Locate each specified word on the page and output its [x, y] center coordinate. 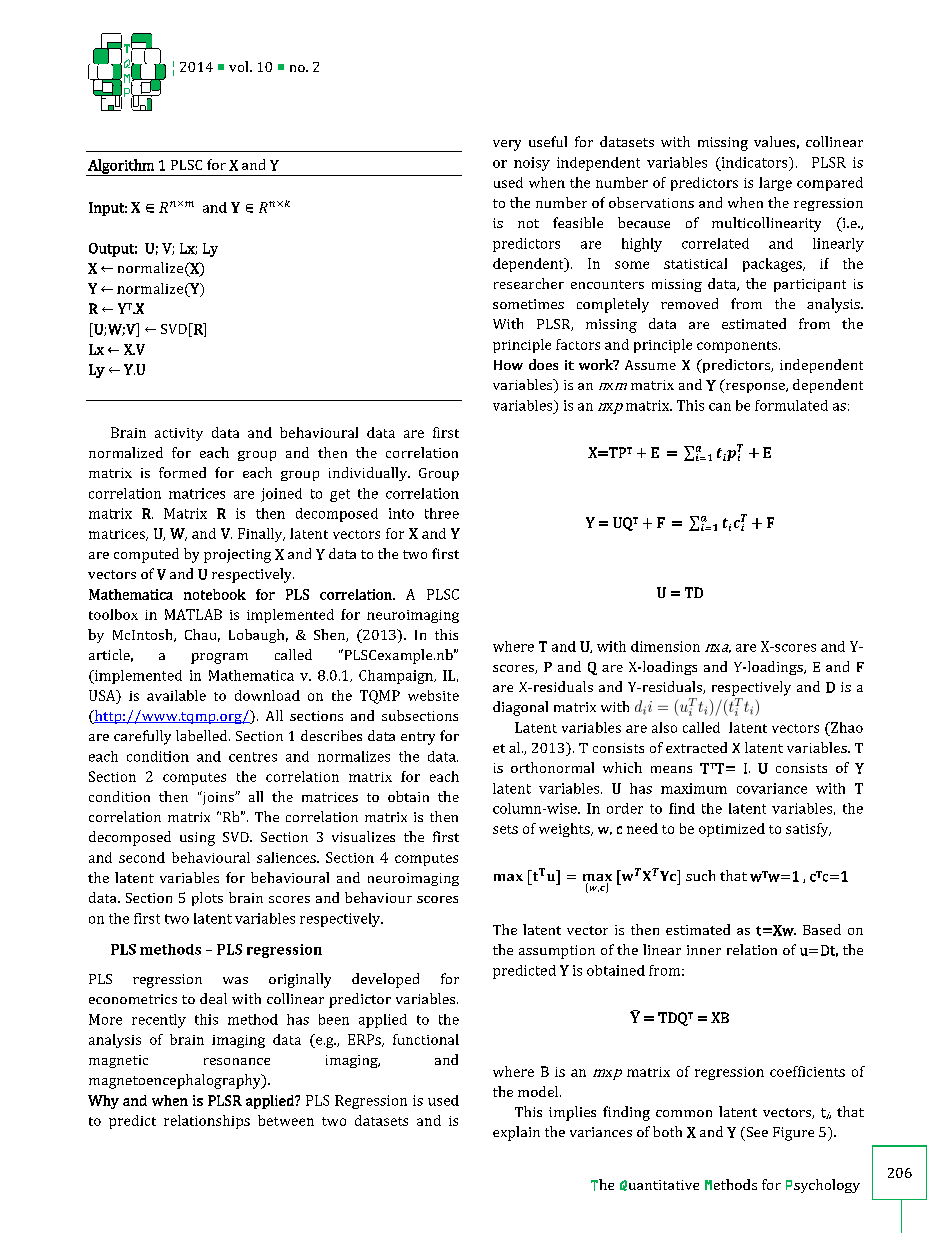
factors [578, 344]
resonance [237, 1061]
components [738, 347]
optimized [732, 830]
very [507, 145]
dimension [665, 646]
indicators [754, 162]
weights [565, 830]
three [442, 513]
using [197, 839]
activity [179, 434]
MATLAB [193, 614]
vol [240, 66]
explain [516, 1133]
